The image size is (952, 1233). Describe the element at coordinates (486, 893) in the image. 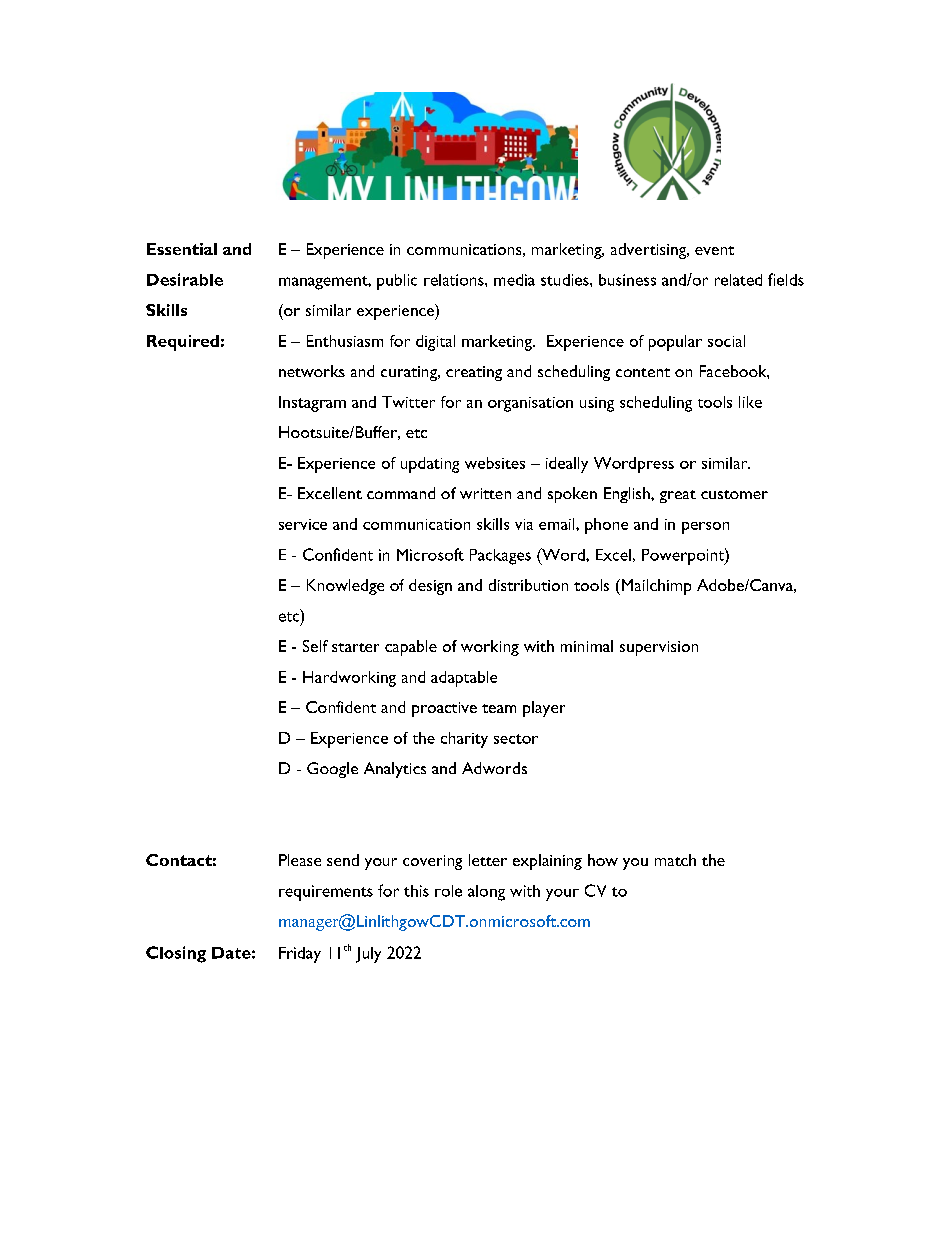

I see `along` at that location.
